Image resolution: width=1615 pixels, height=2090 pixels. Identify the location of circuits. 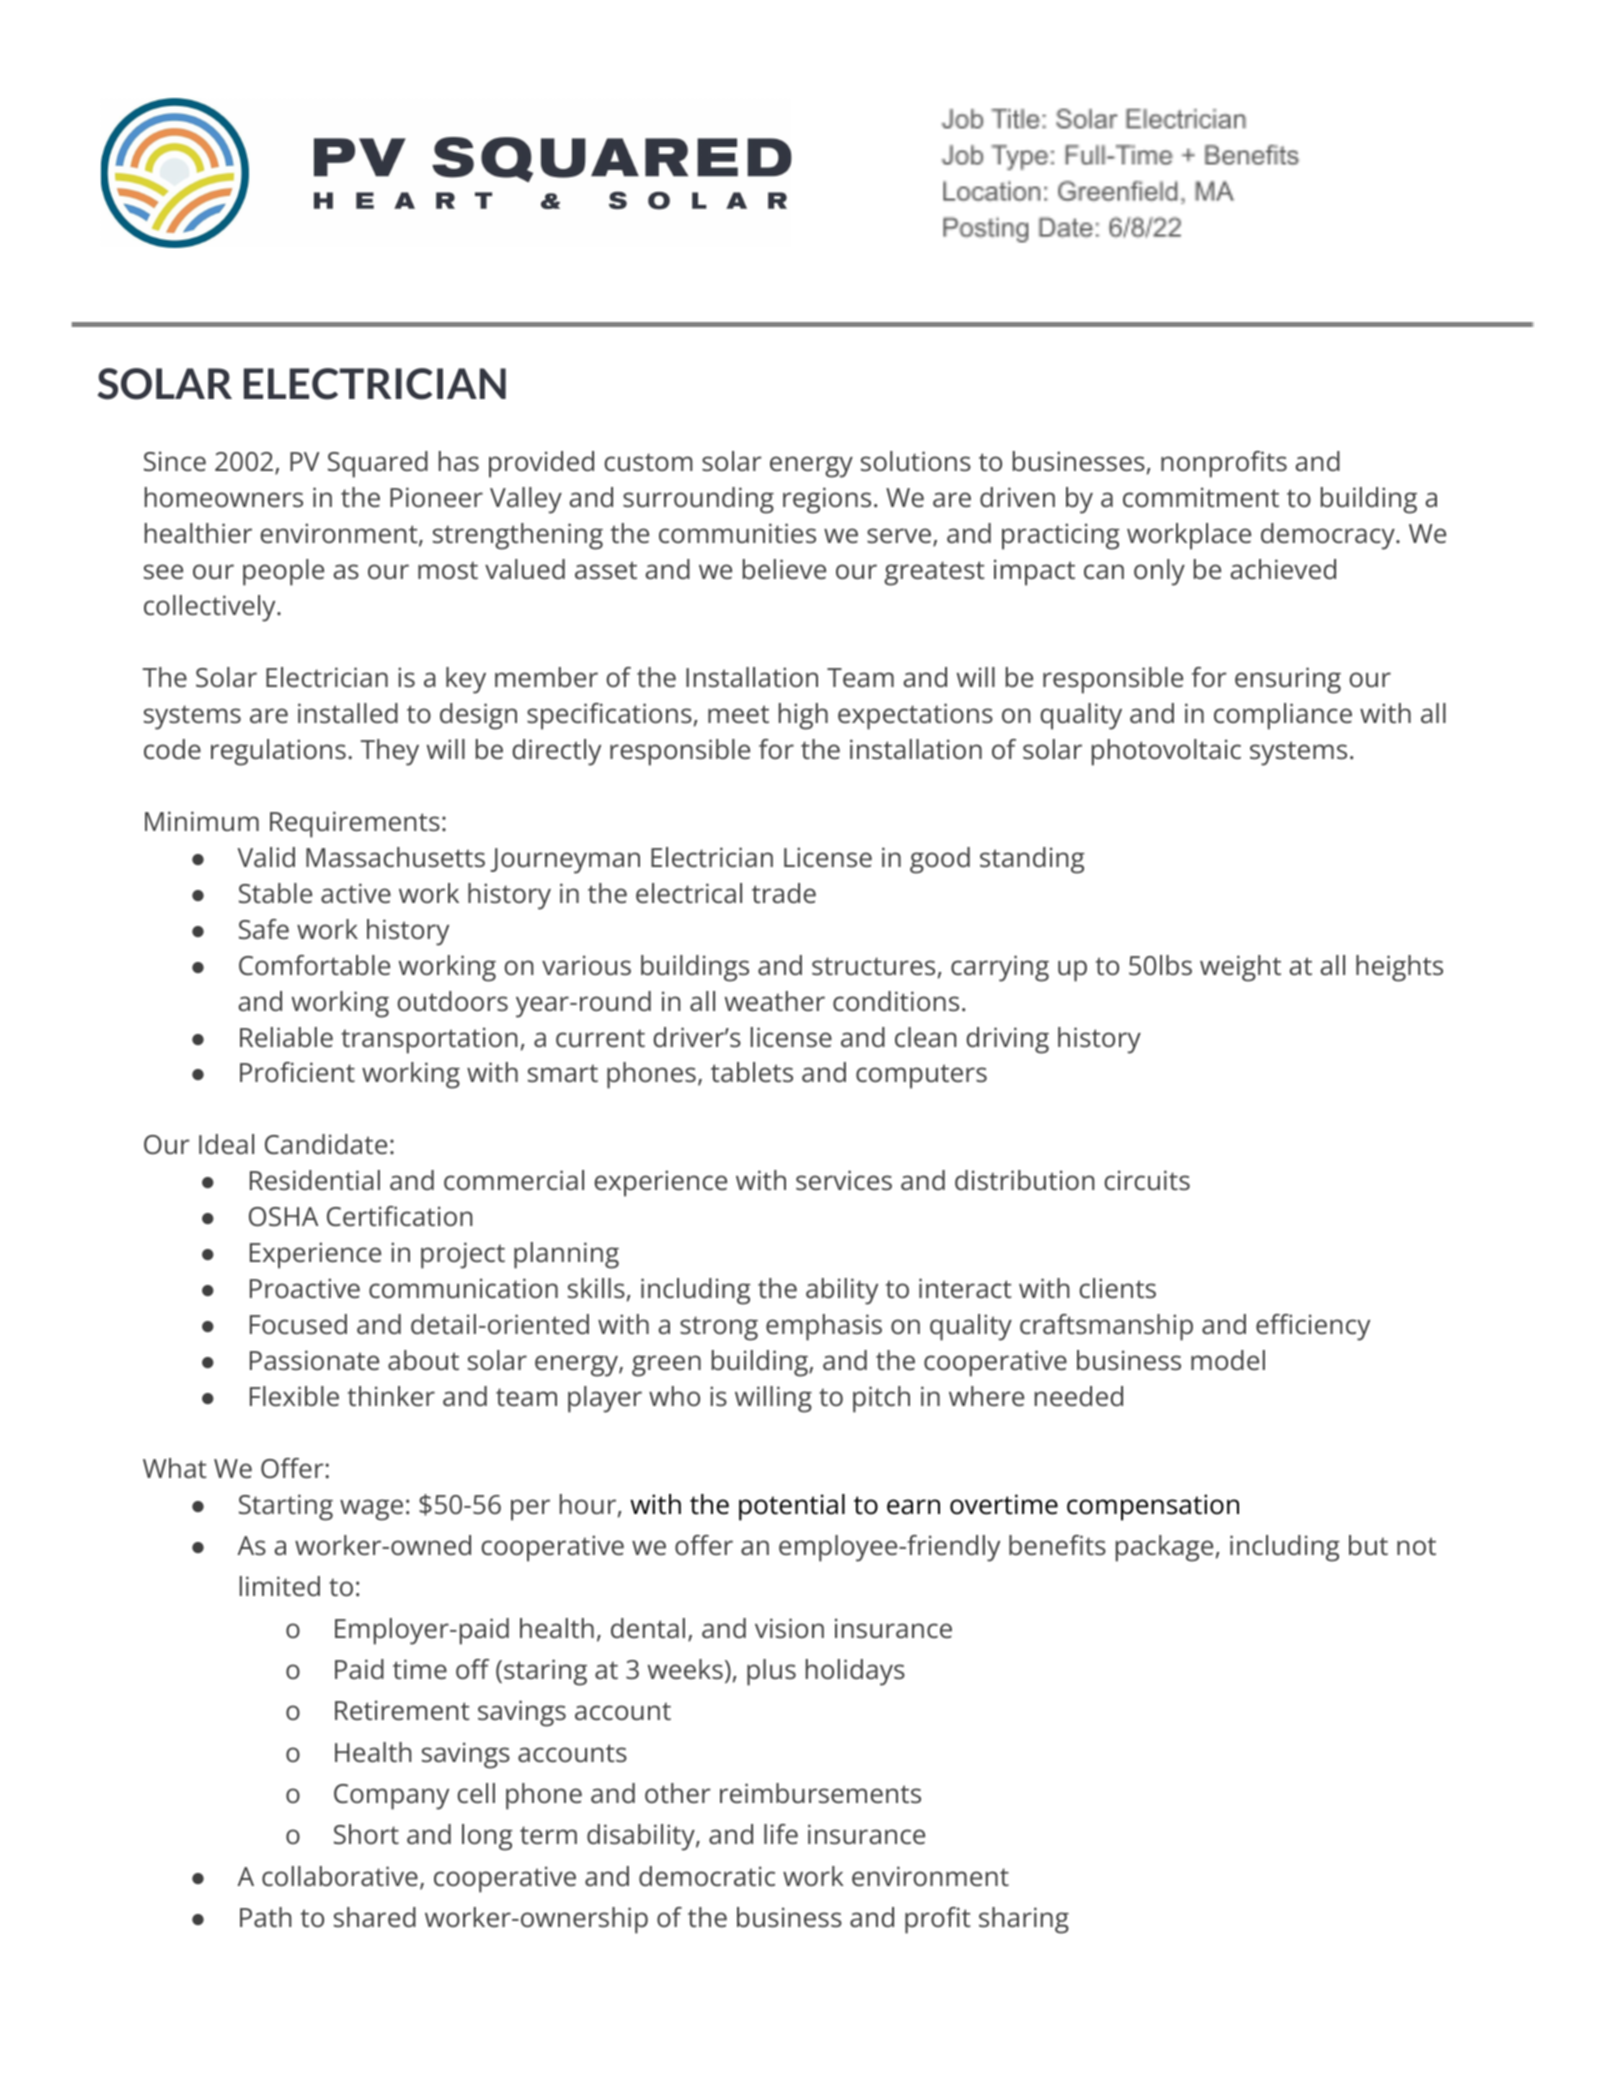
(1147, 1180).
